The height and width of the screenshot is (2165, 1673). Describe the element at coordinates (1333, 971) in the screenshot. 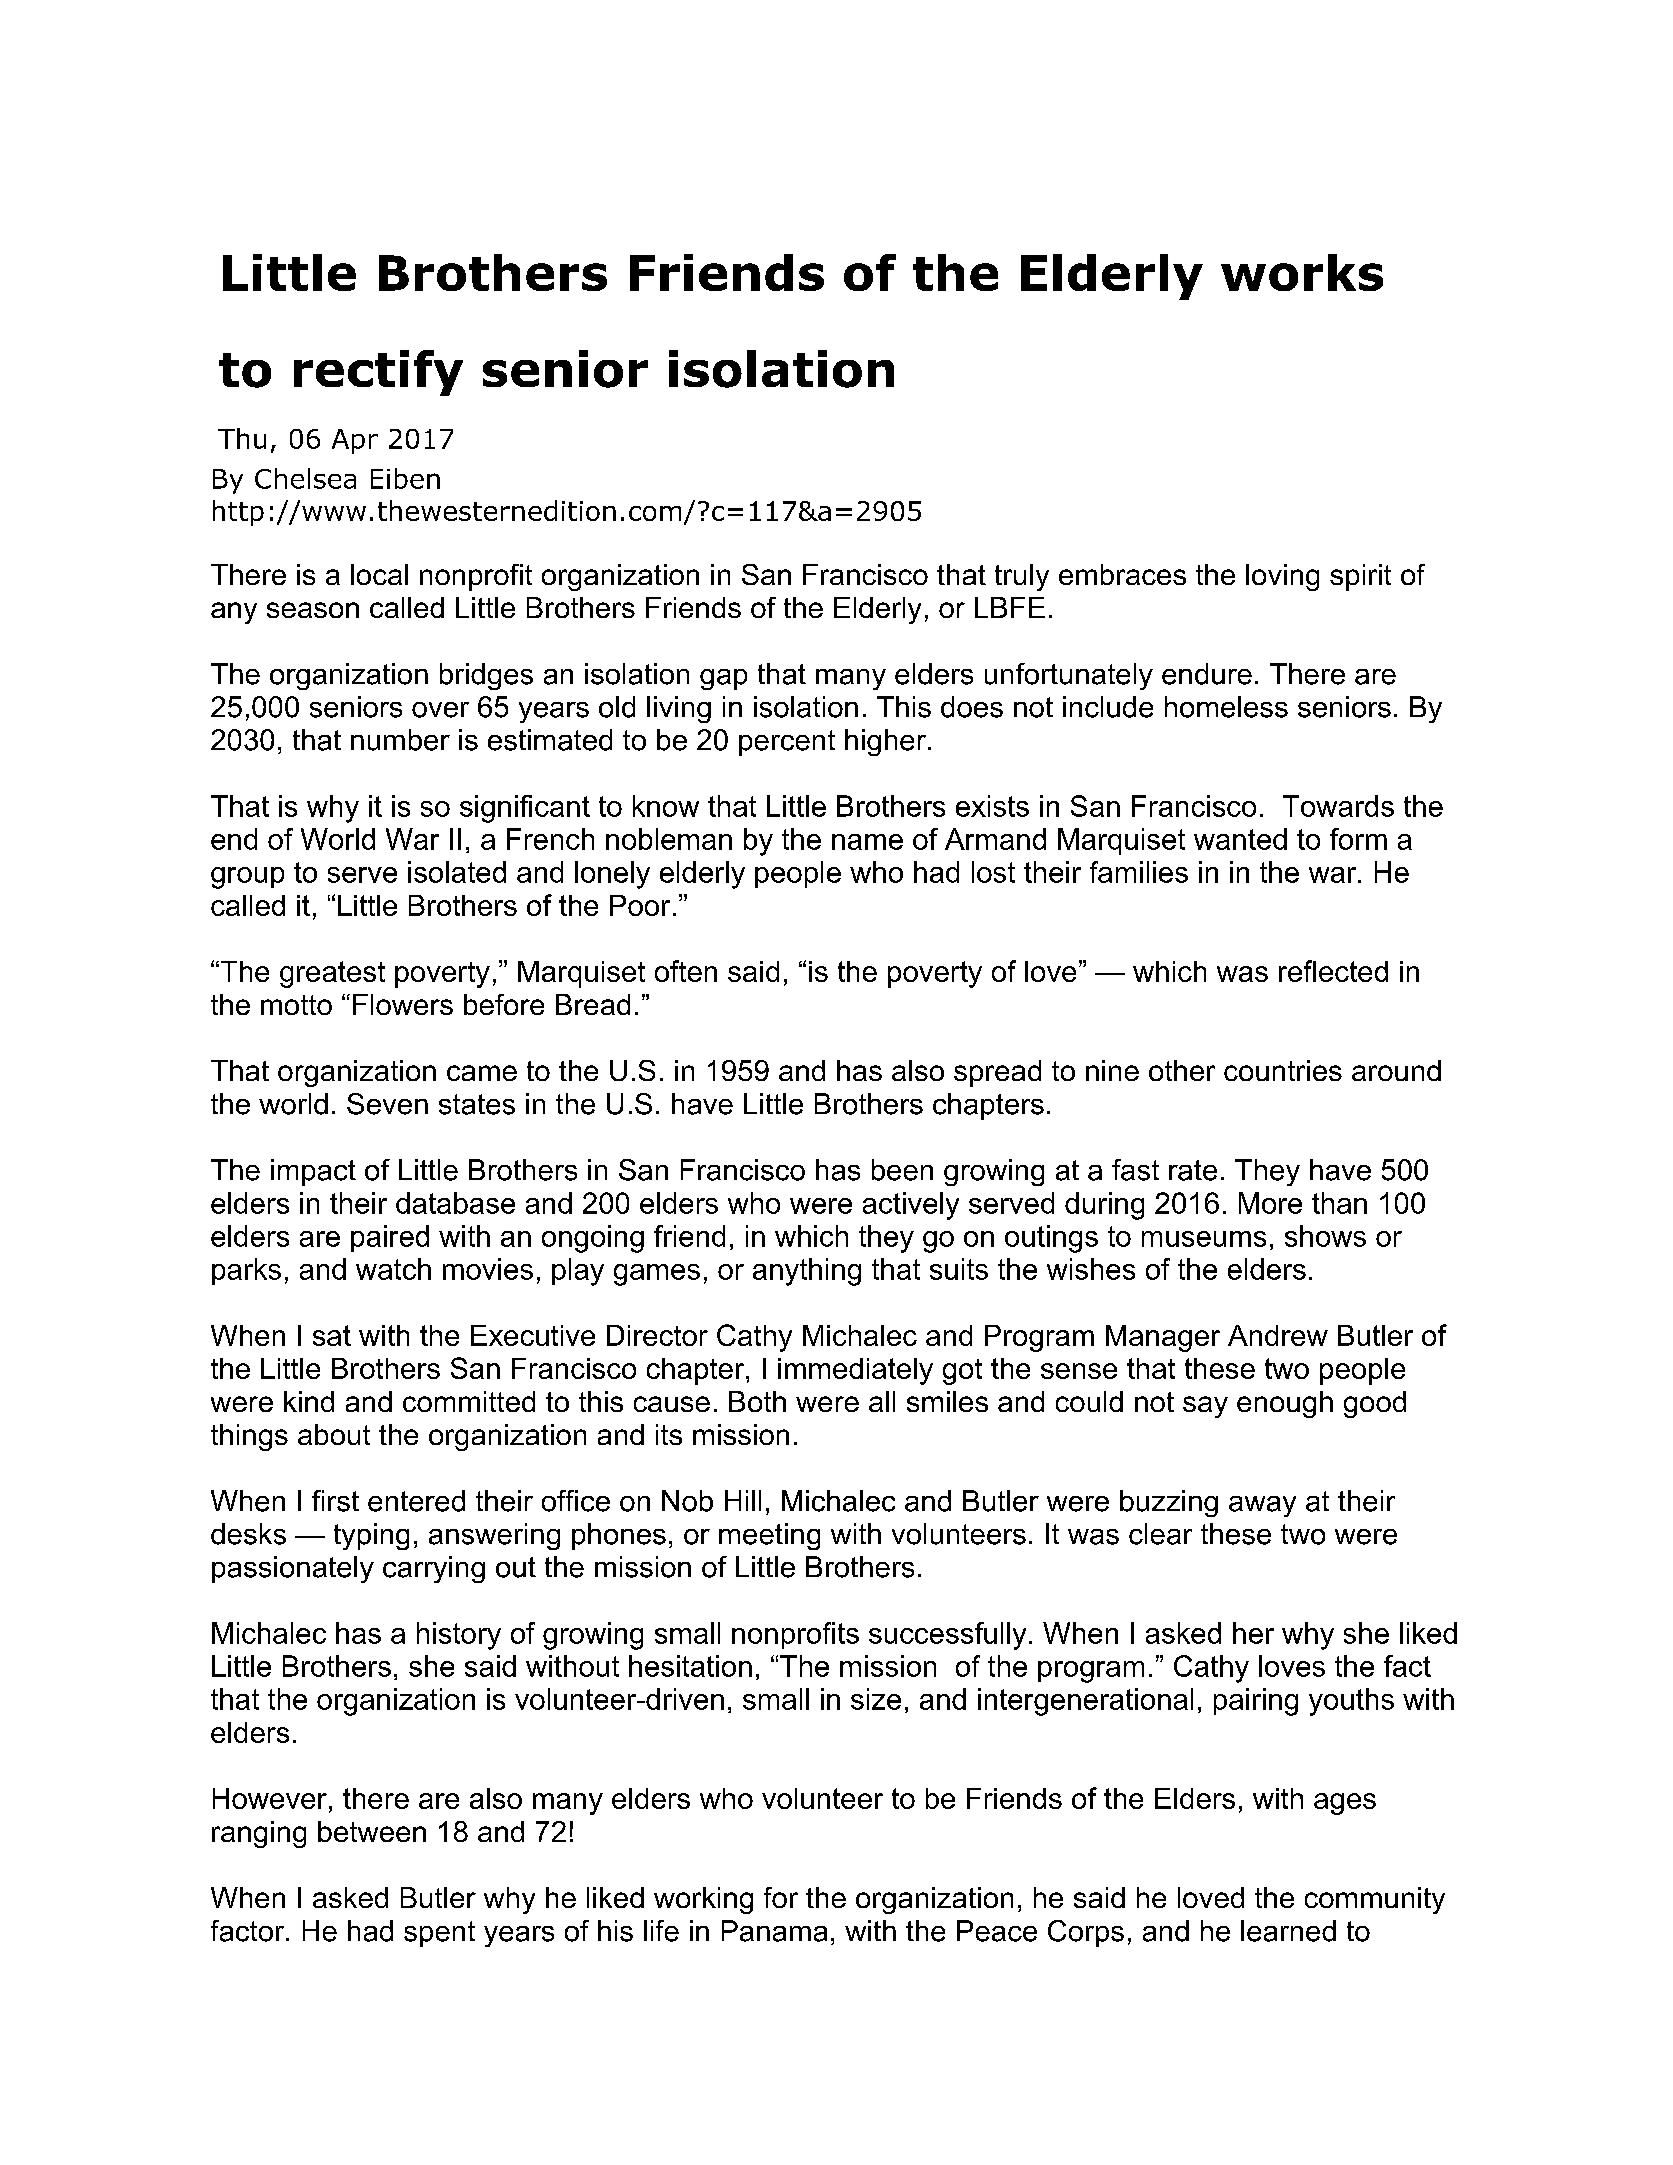

I see `reflected` at that location.
